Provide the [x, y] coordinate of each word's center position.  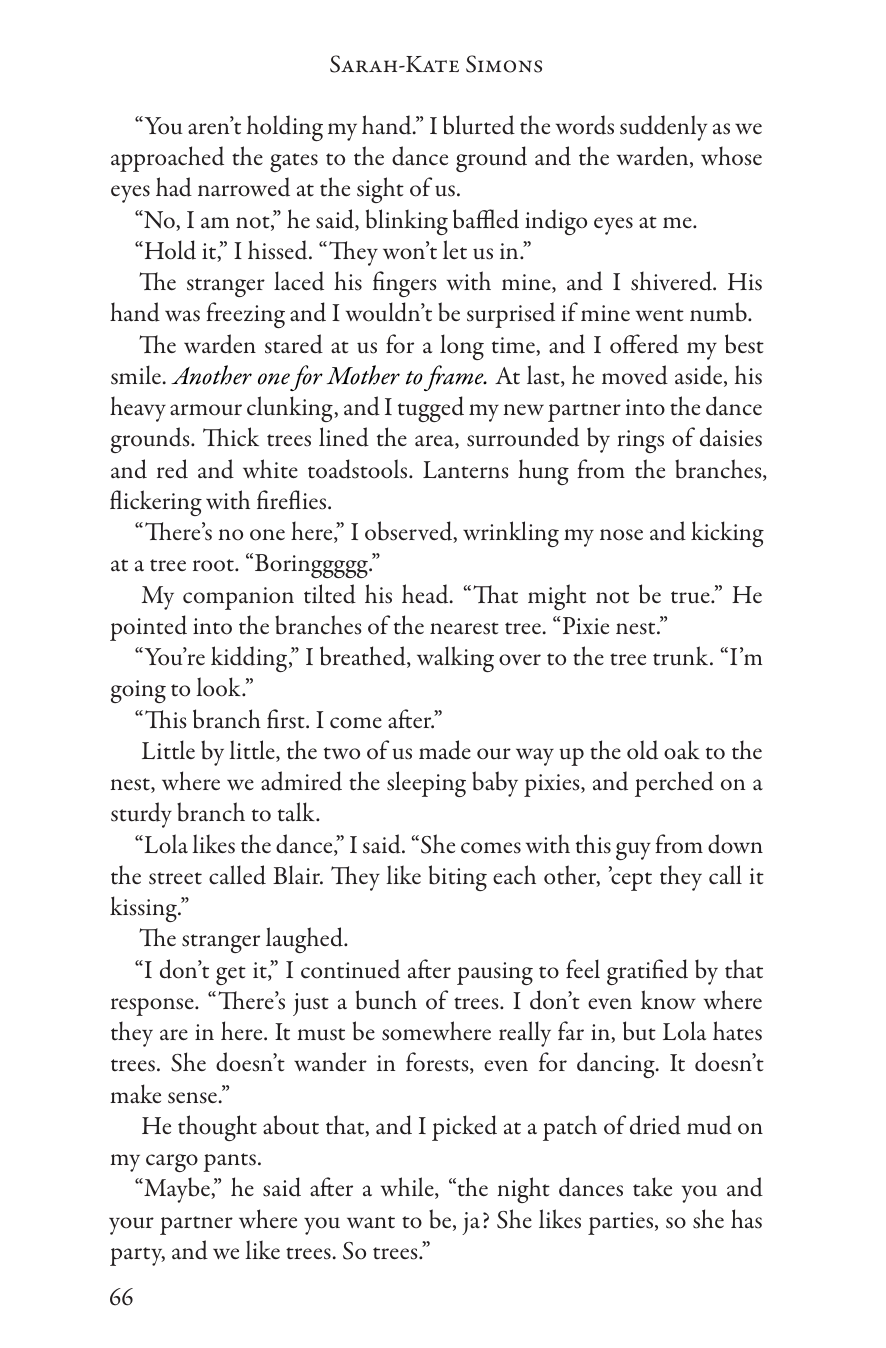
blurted [479, 125]
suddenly [663, 128]
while [408, 1188]
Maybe [177, 1190]
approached [167, 159]
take [652, 1187]
